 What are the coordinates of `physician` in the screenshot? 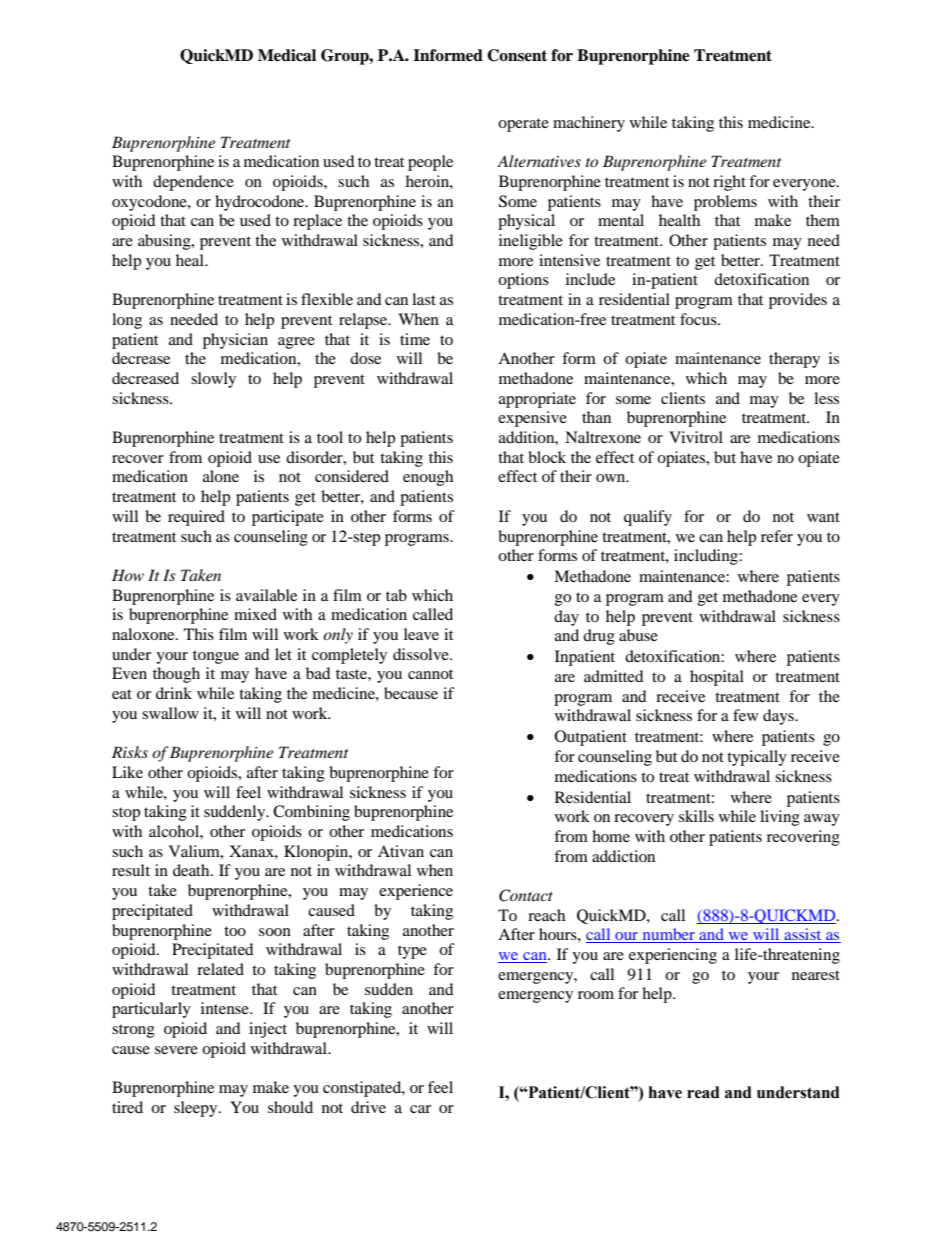 It's located at (235, 341).
